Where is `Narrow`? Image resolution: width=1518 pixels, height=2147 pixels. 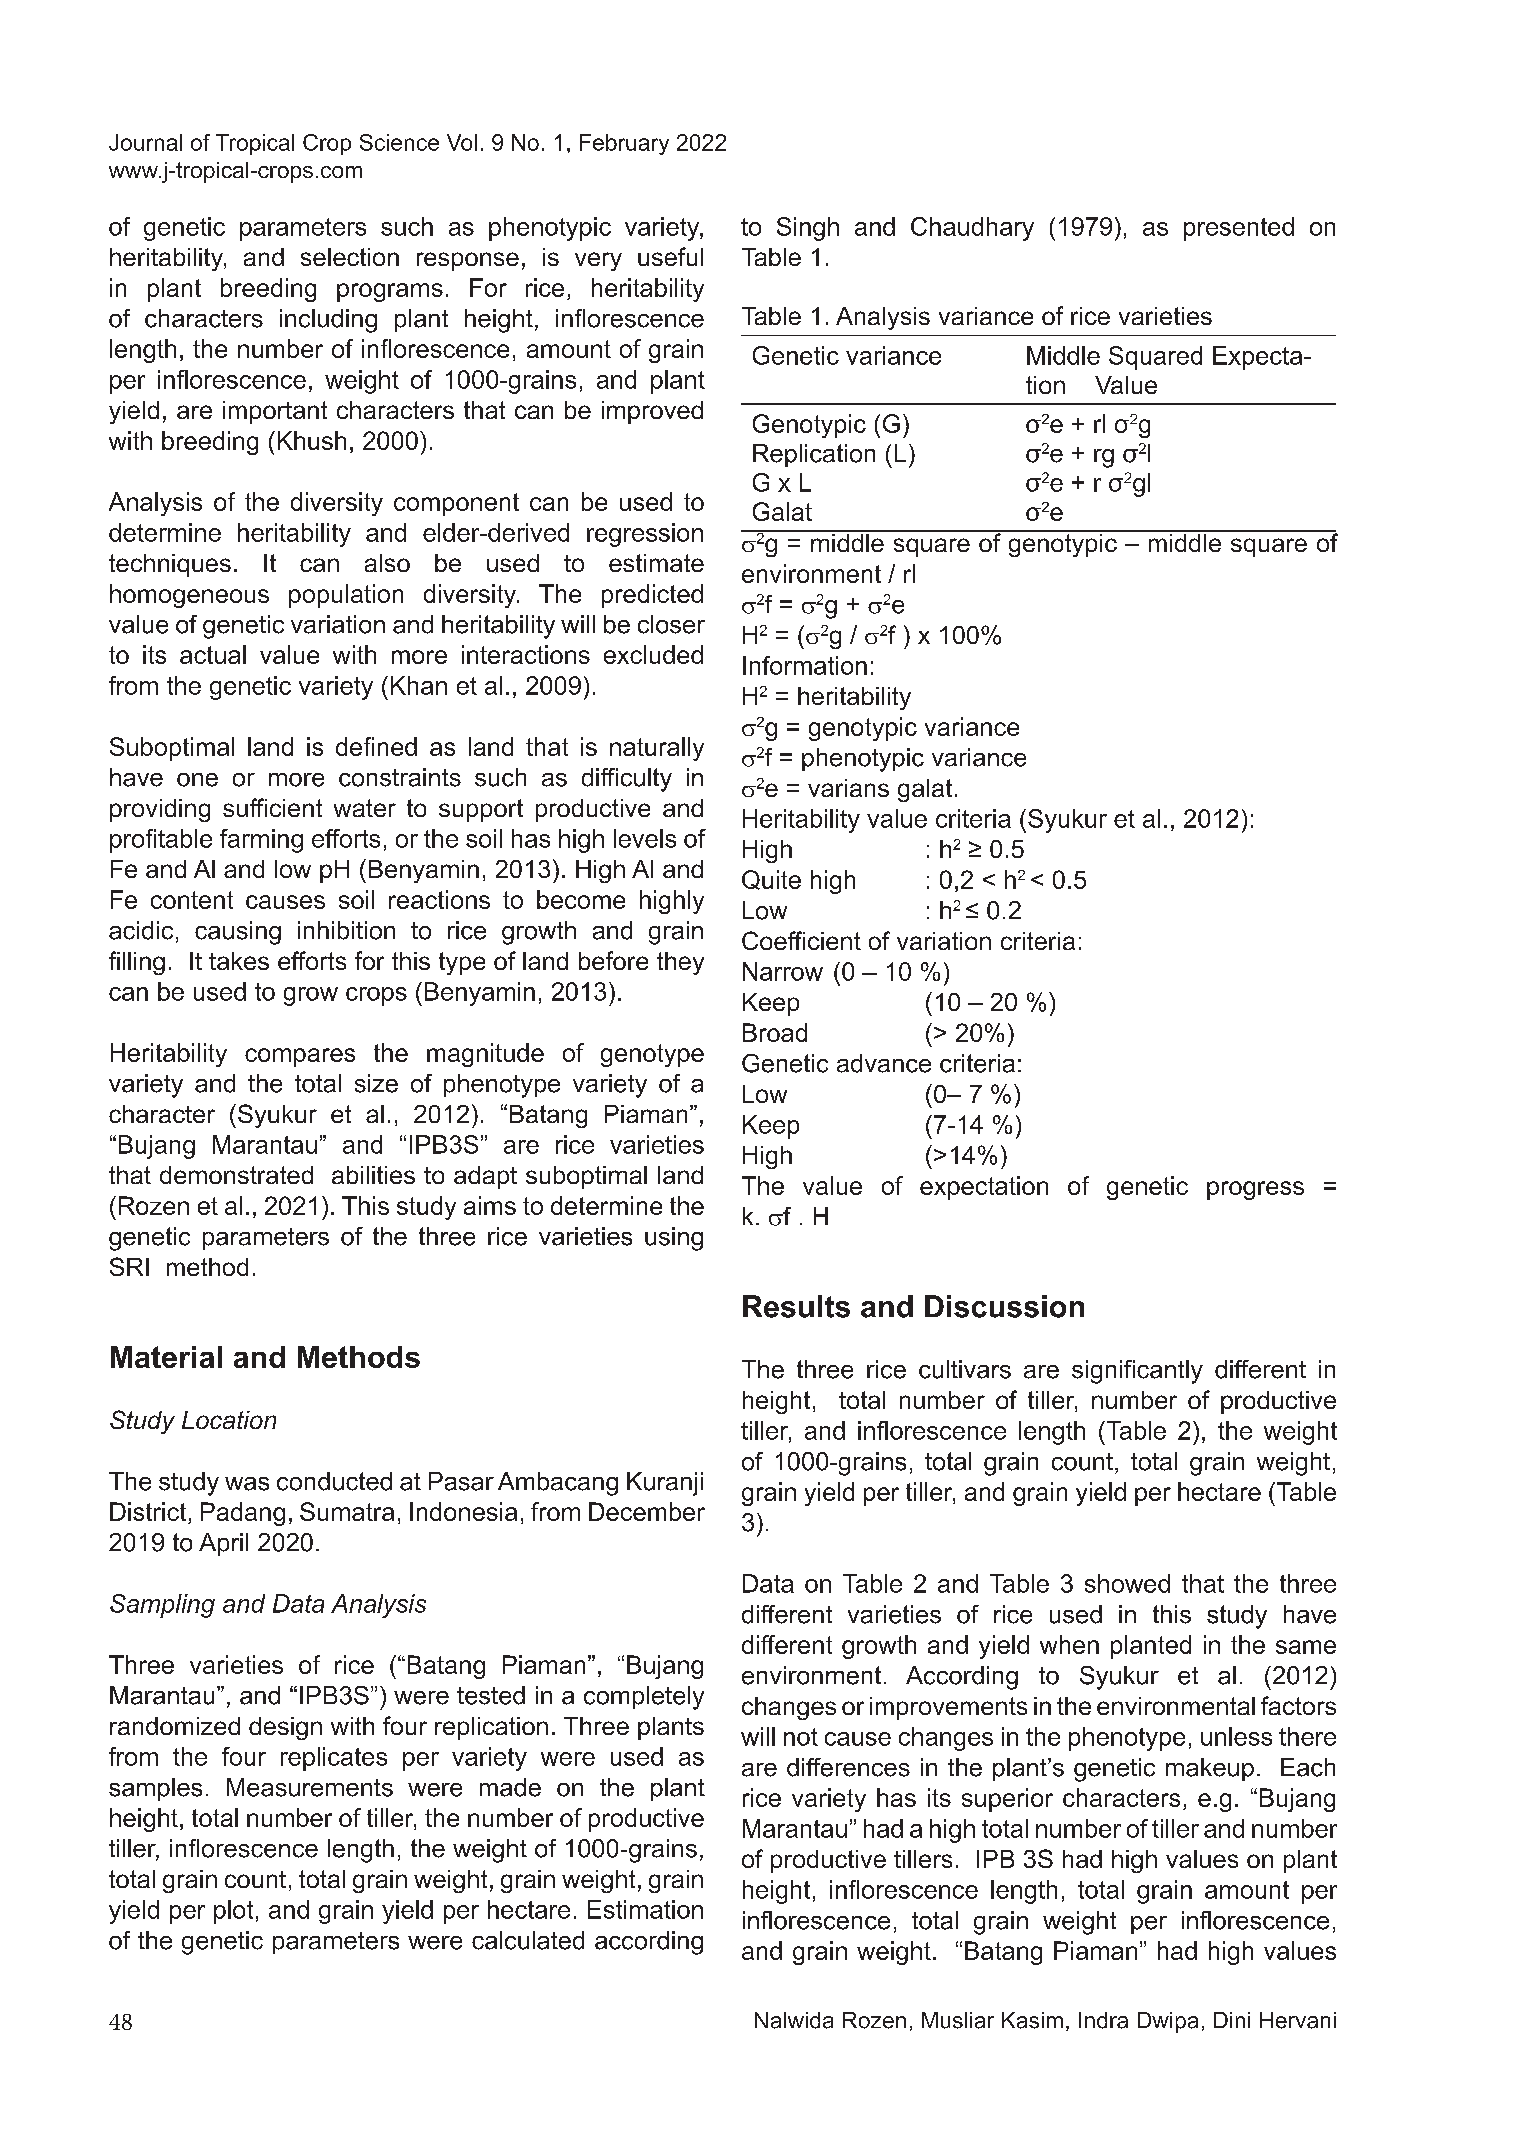 Narrow is located at coordinates (783, 971).
